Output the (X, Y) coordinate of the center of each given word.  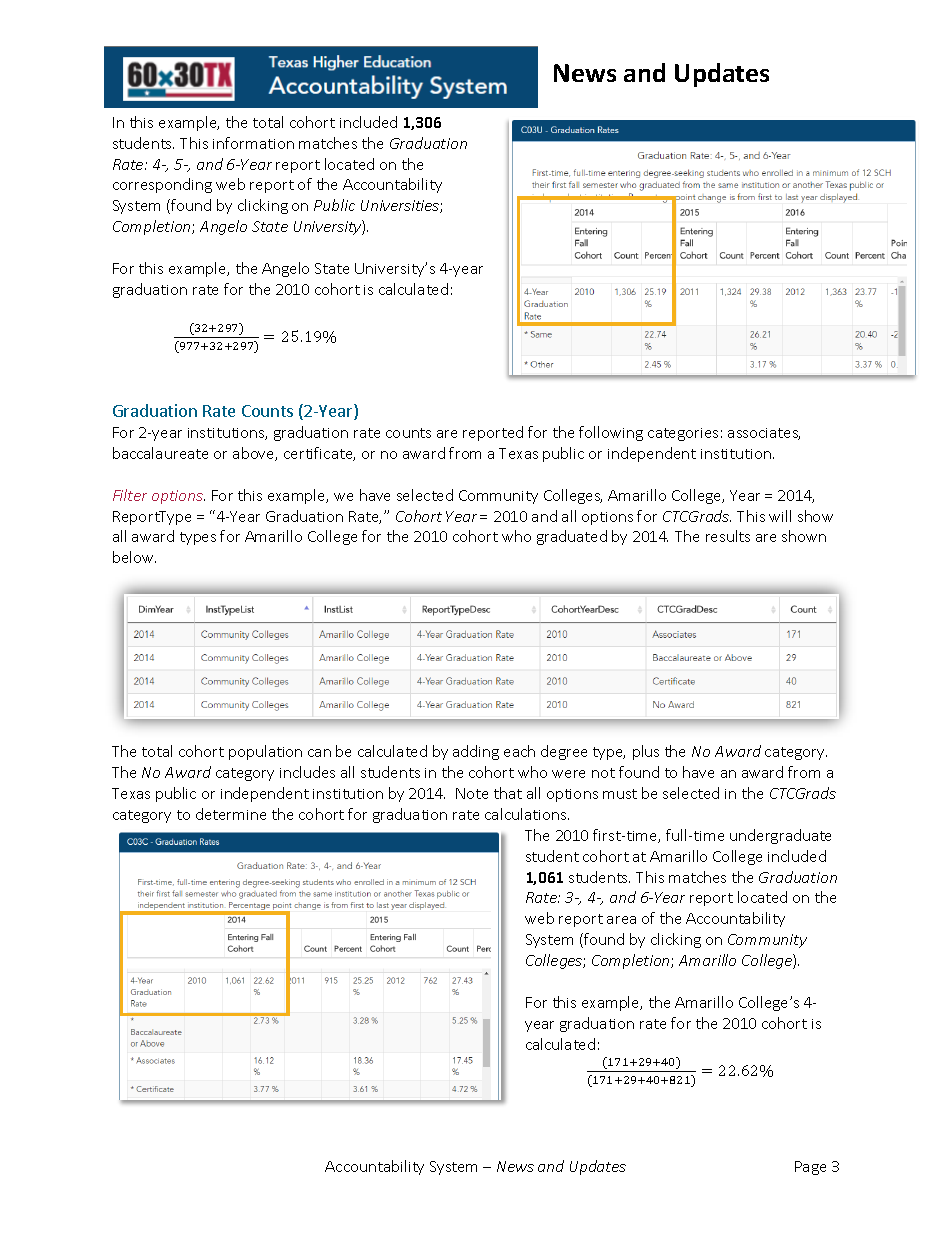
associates (764, 434)
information (253, 143)
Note (472, 793)
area (621, 920)
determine (231, 814)
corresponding (162, 185)
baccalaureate (160, 453)
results (728, 536)
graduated (572, 537)
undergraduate (780, 836)
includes (307, 772)
